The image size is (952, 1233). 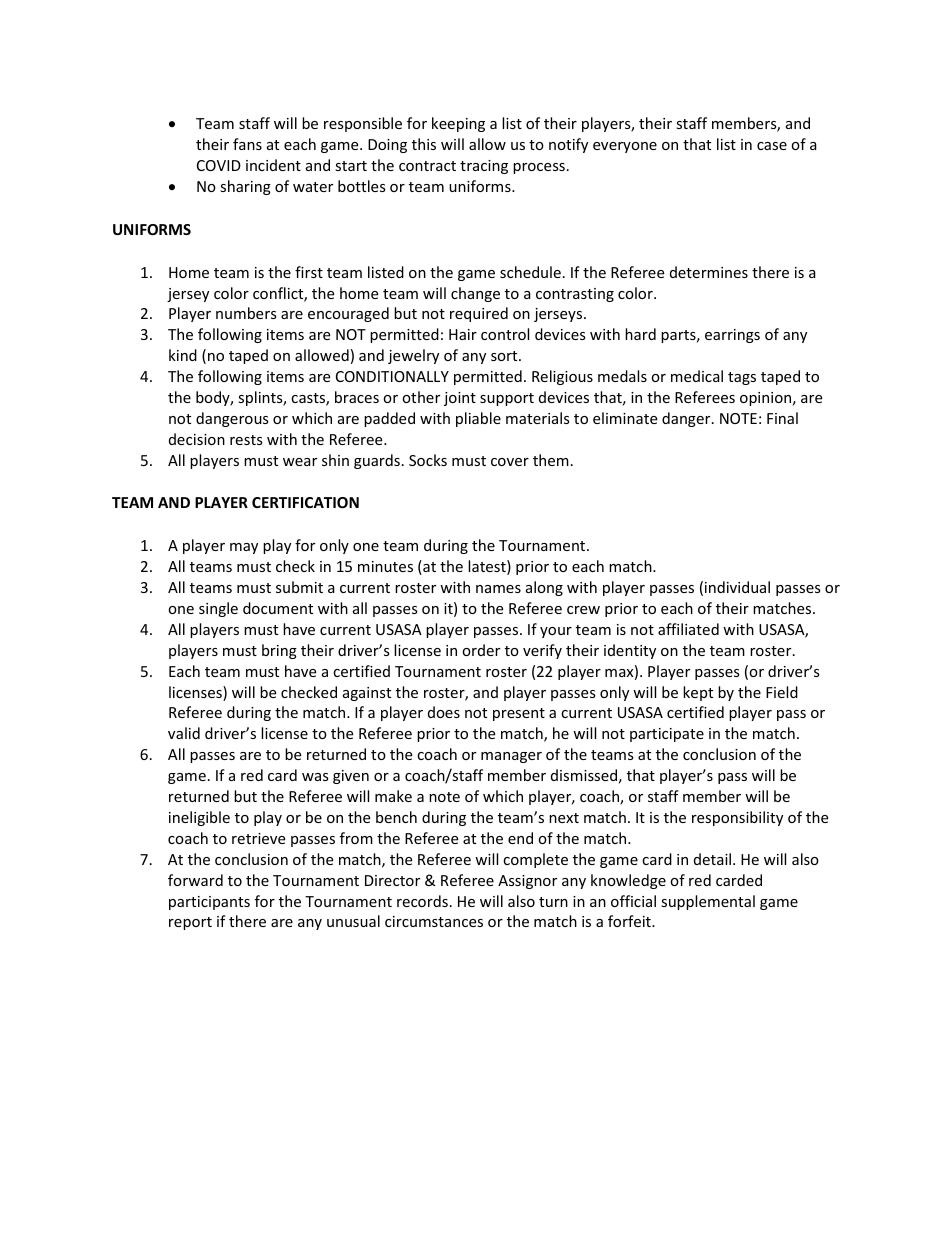 I want to click on case, so click(x=772, y=146).
